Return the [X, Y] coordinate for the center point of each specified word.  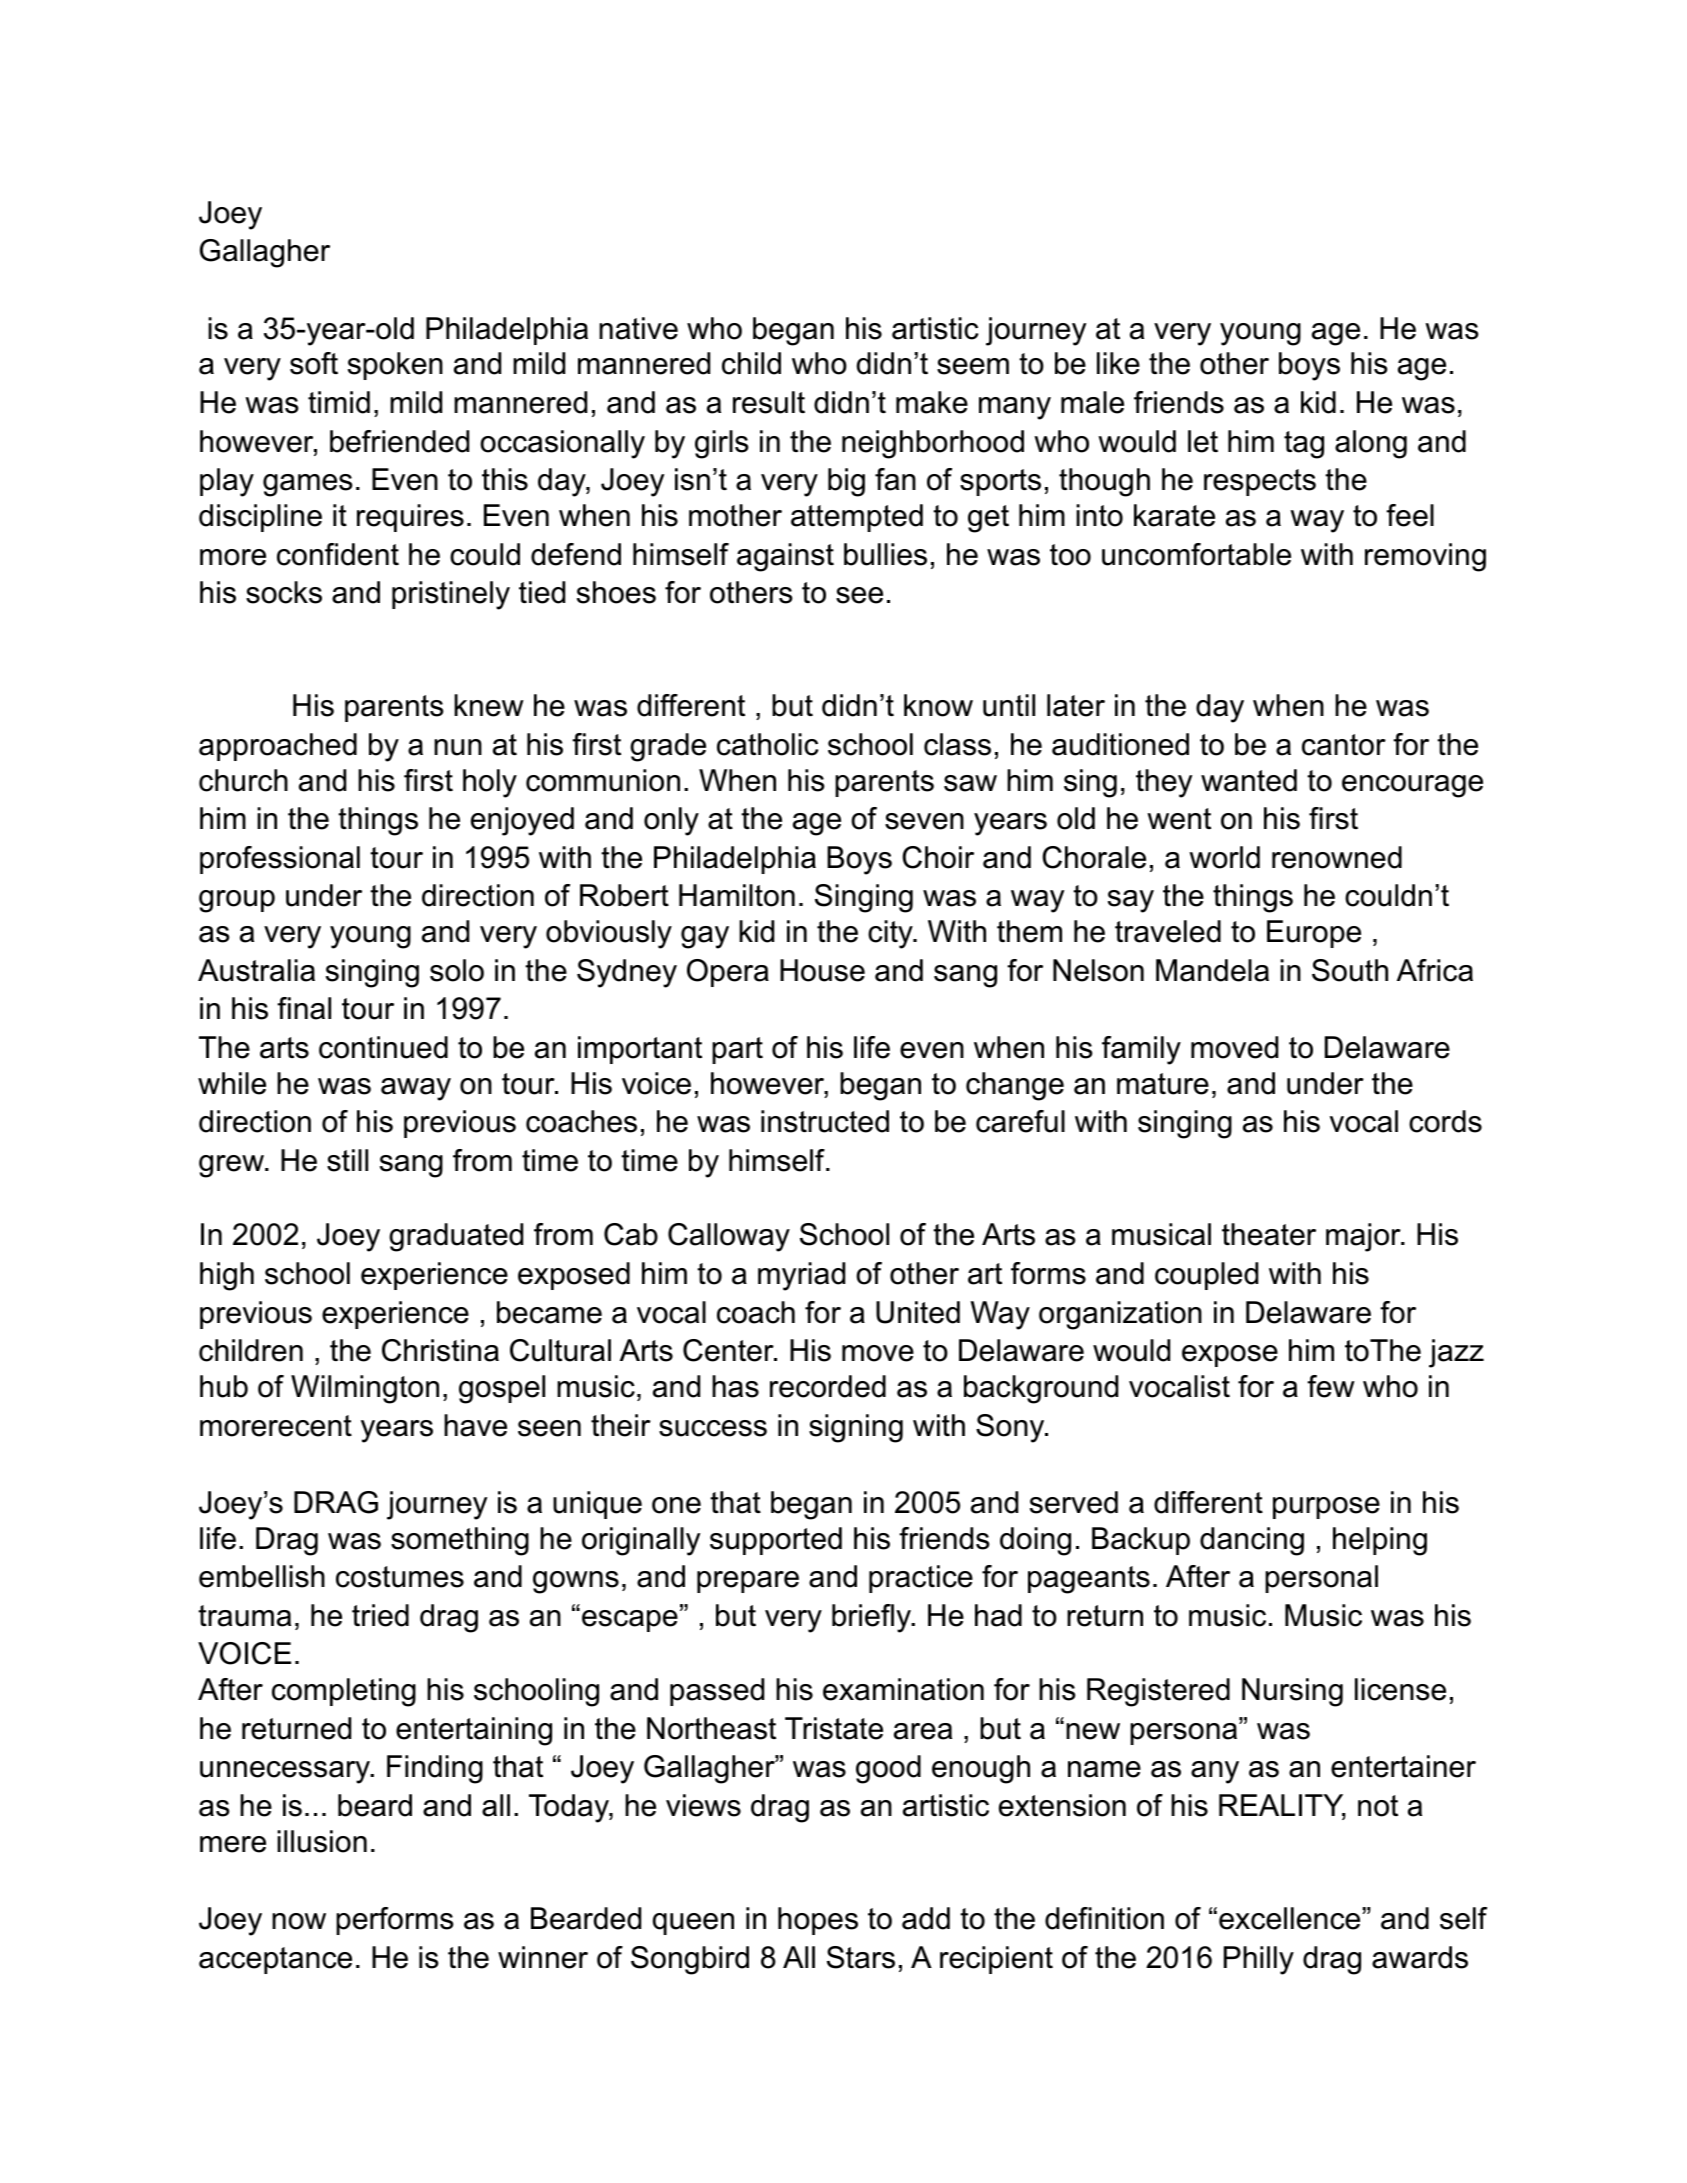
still [347, 1160]
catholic [767, 744]
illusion [322, 1841]
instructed [825, 1121]
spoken [395, 366]
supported [776, 1541]
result [769, 402]
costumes [400, 1577]
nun [458, 747]
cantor [1344, 745]
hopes [818, 1921]
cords [1445, 1121]
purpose [1326, 1508]
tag [1304, 445]
